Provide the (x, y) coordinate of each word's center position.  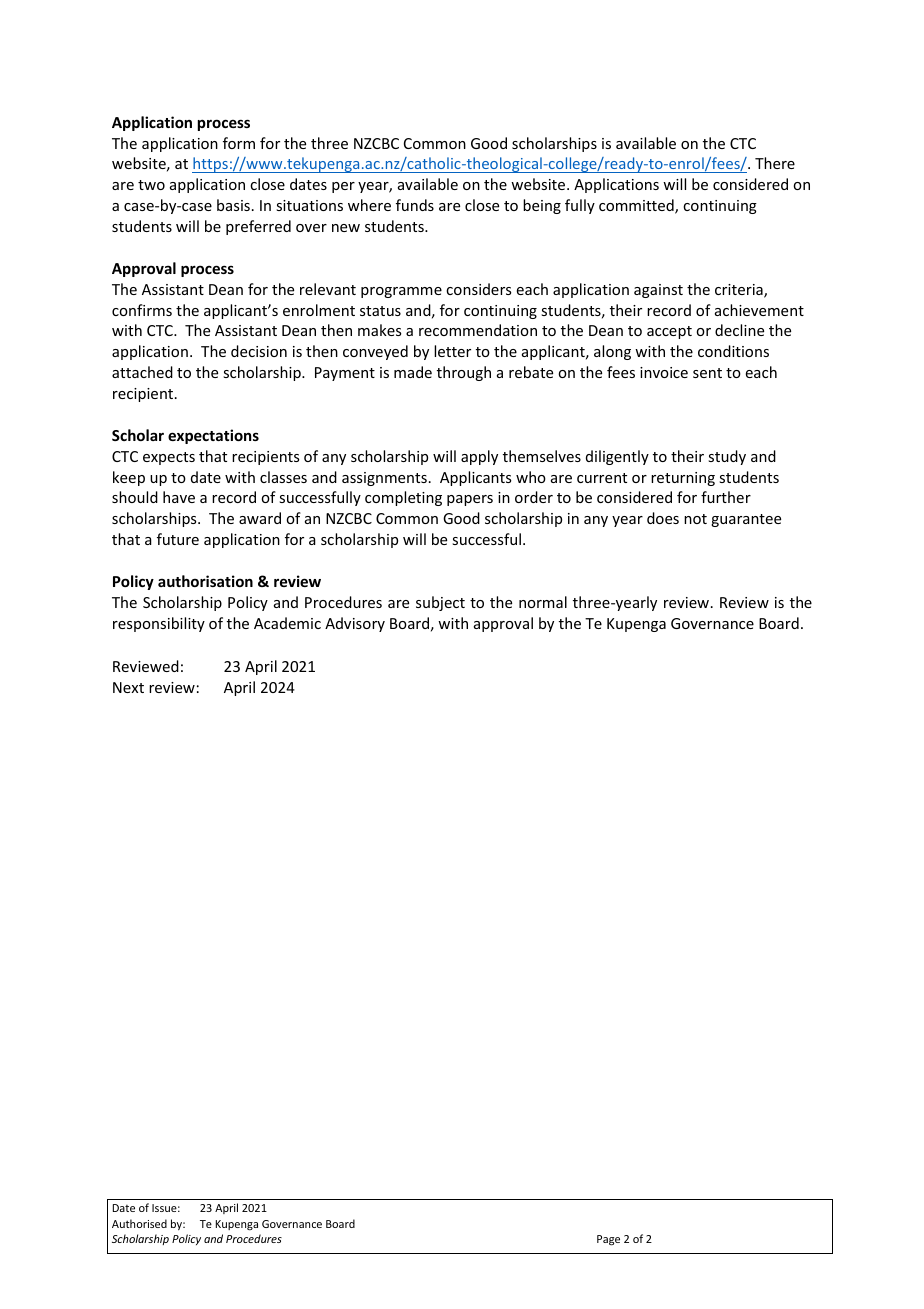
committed (637, 206)
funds (415, 205)
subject (440, 603)
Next (128, 687)
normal (543, 602)
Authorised (139, 1223)
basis (233, 205)
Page (608, 1240)
